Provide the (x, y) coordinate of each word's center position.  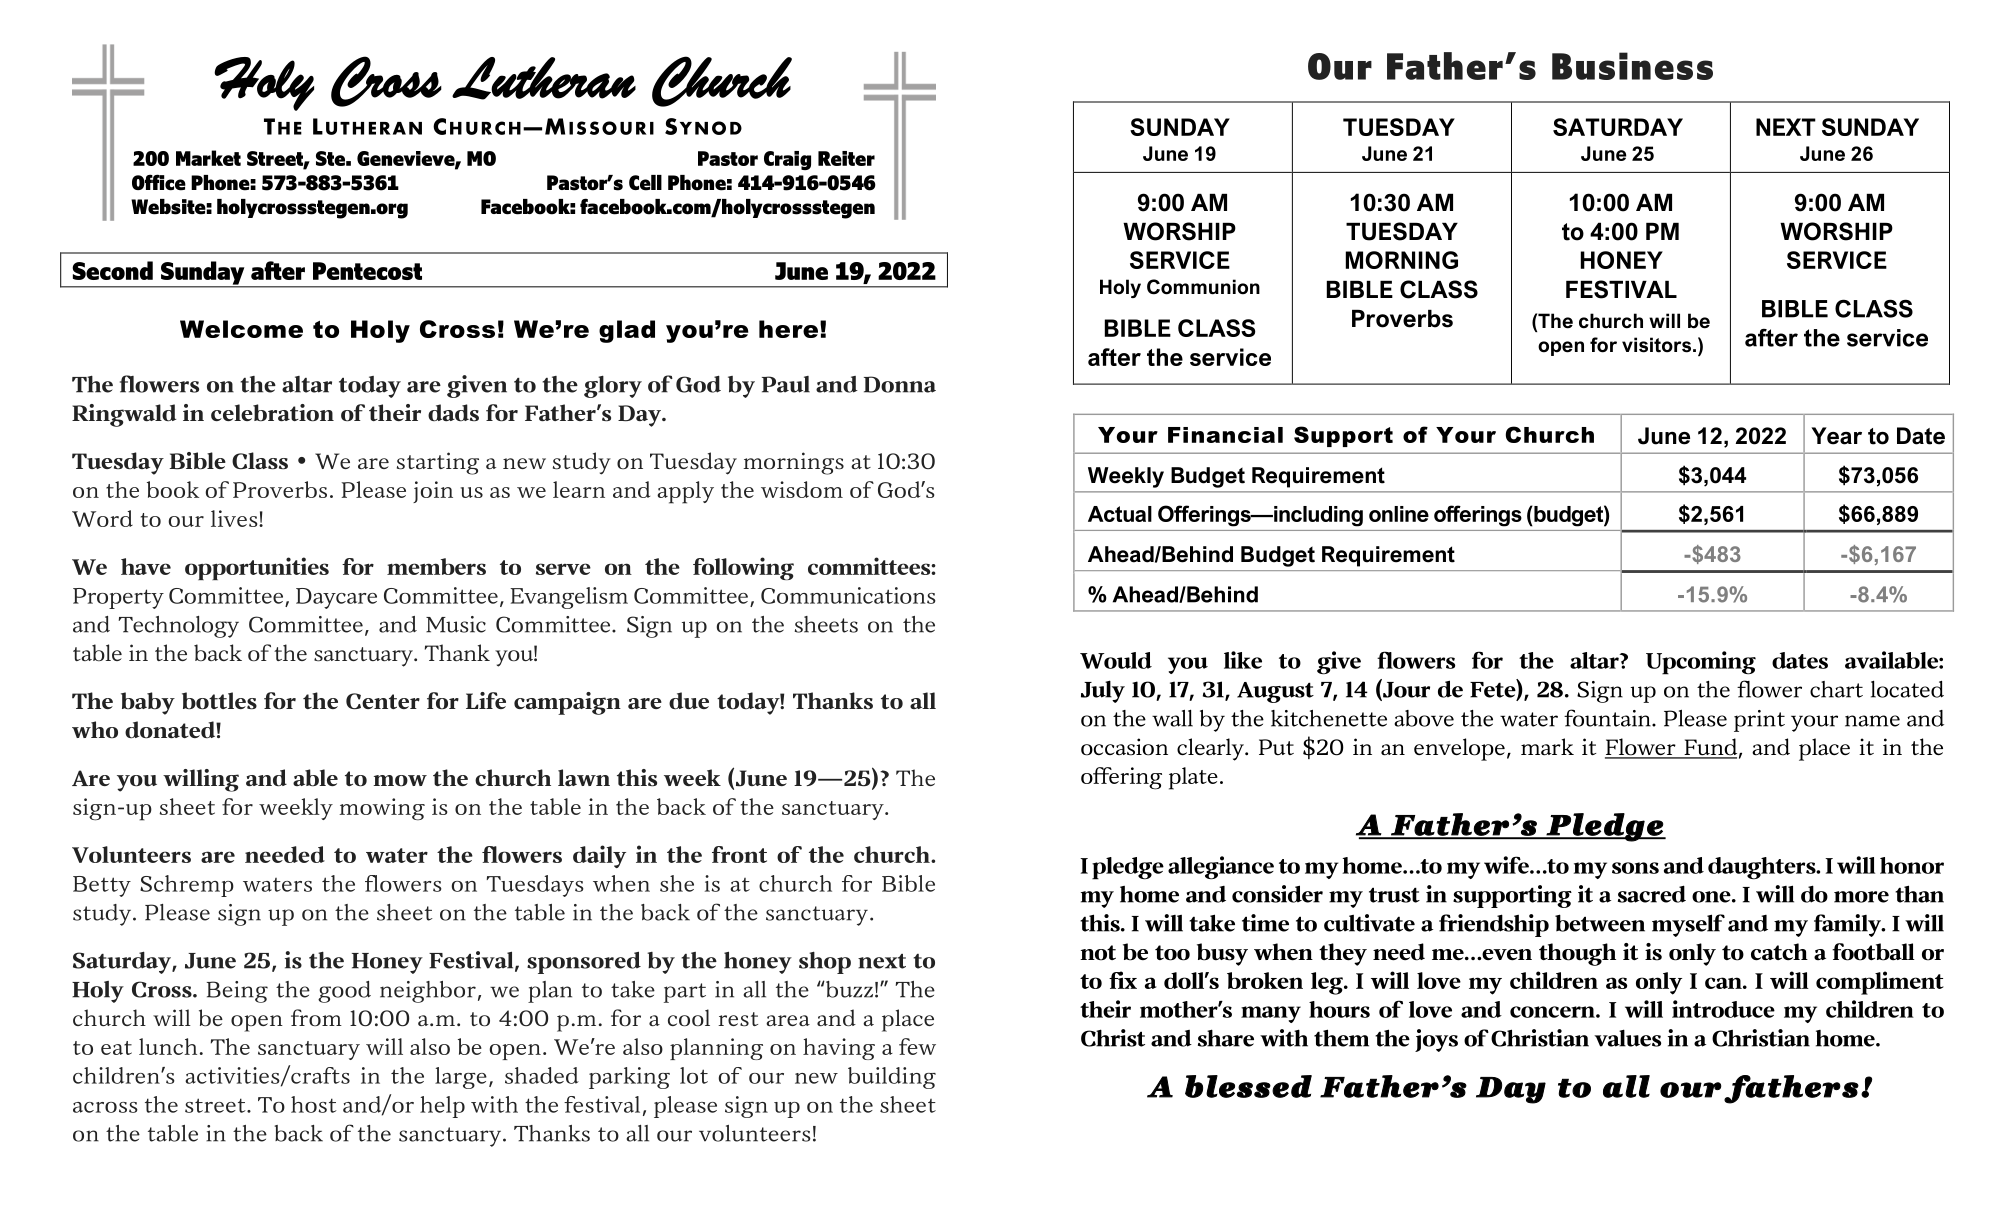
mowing (382, 809)
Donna (900, 384)
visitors (1656, 345)
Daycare (336, 598)
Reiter (846, 158)
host (314, 1104)
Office (159, 182)
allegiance (1221, 868)
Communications (848, 595)
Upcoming (1701, 663)
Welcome (241, 329)
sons (1635, 868)
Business (1632, 66)
